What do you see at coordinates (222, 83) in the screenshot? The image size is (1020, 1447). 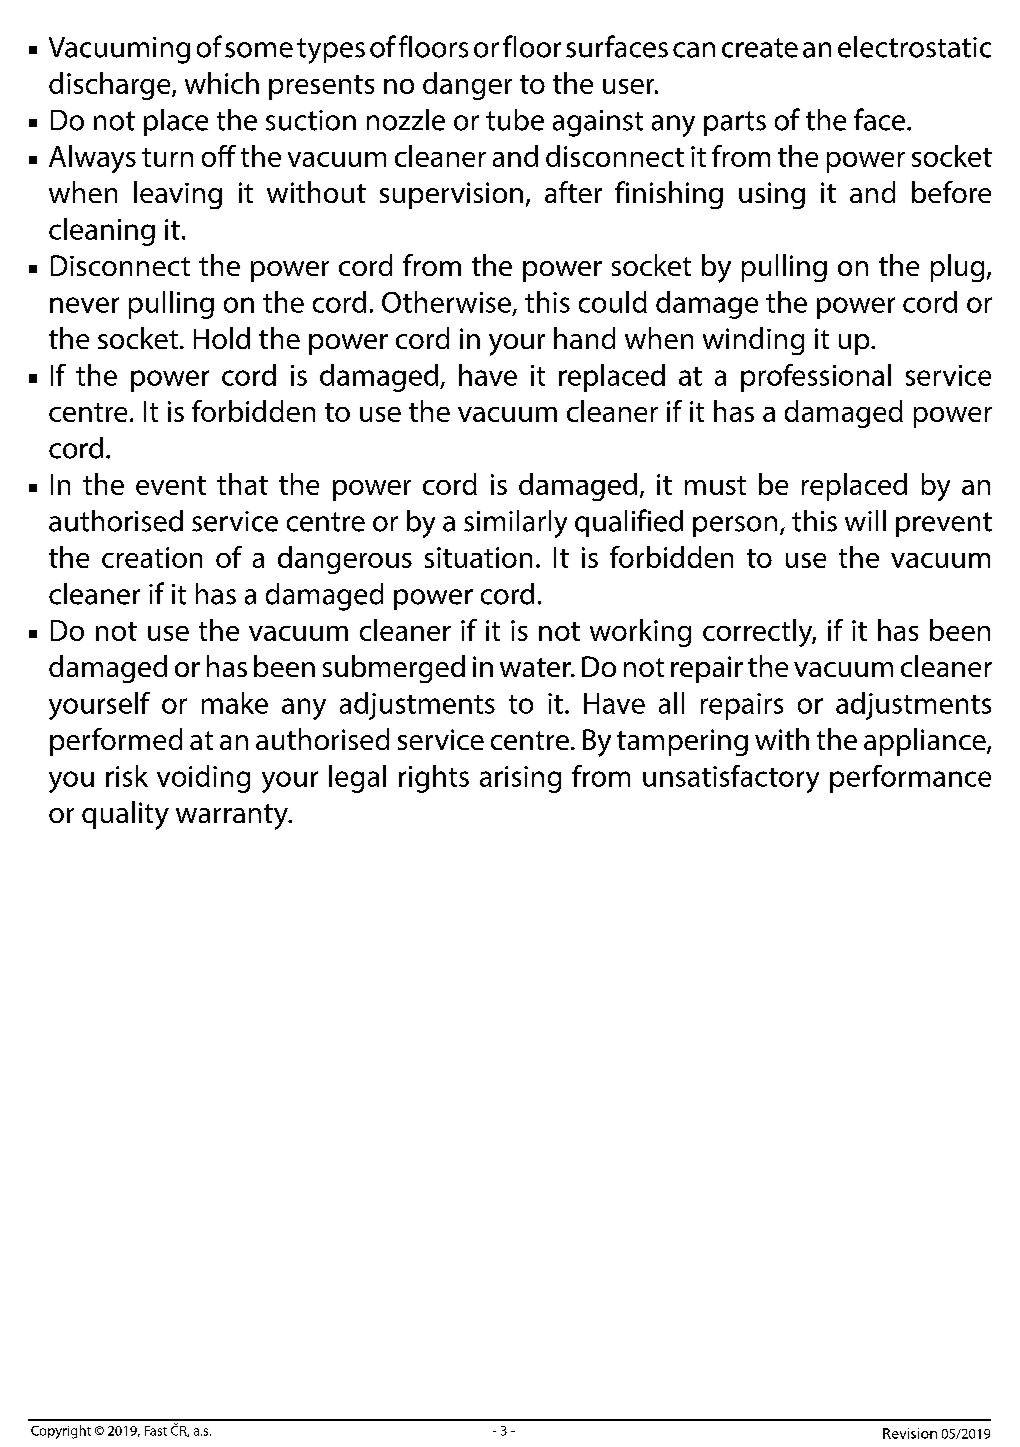 I see `which` at bounding box center [222, 83].
